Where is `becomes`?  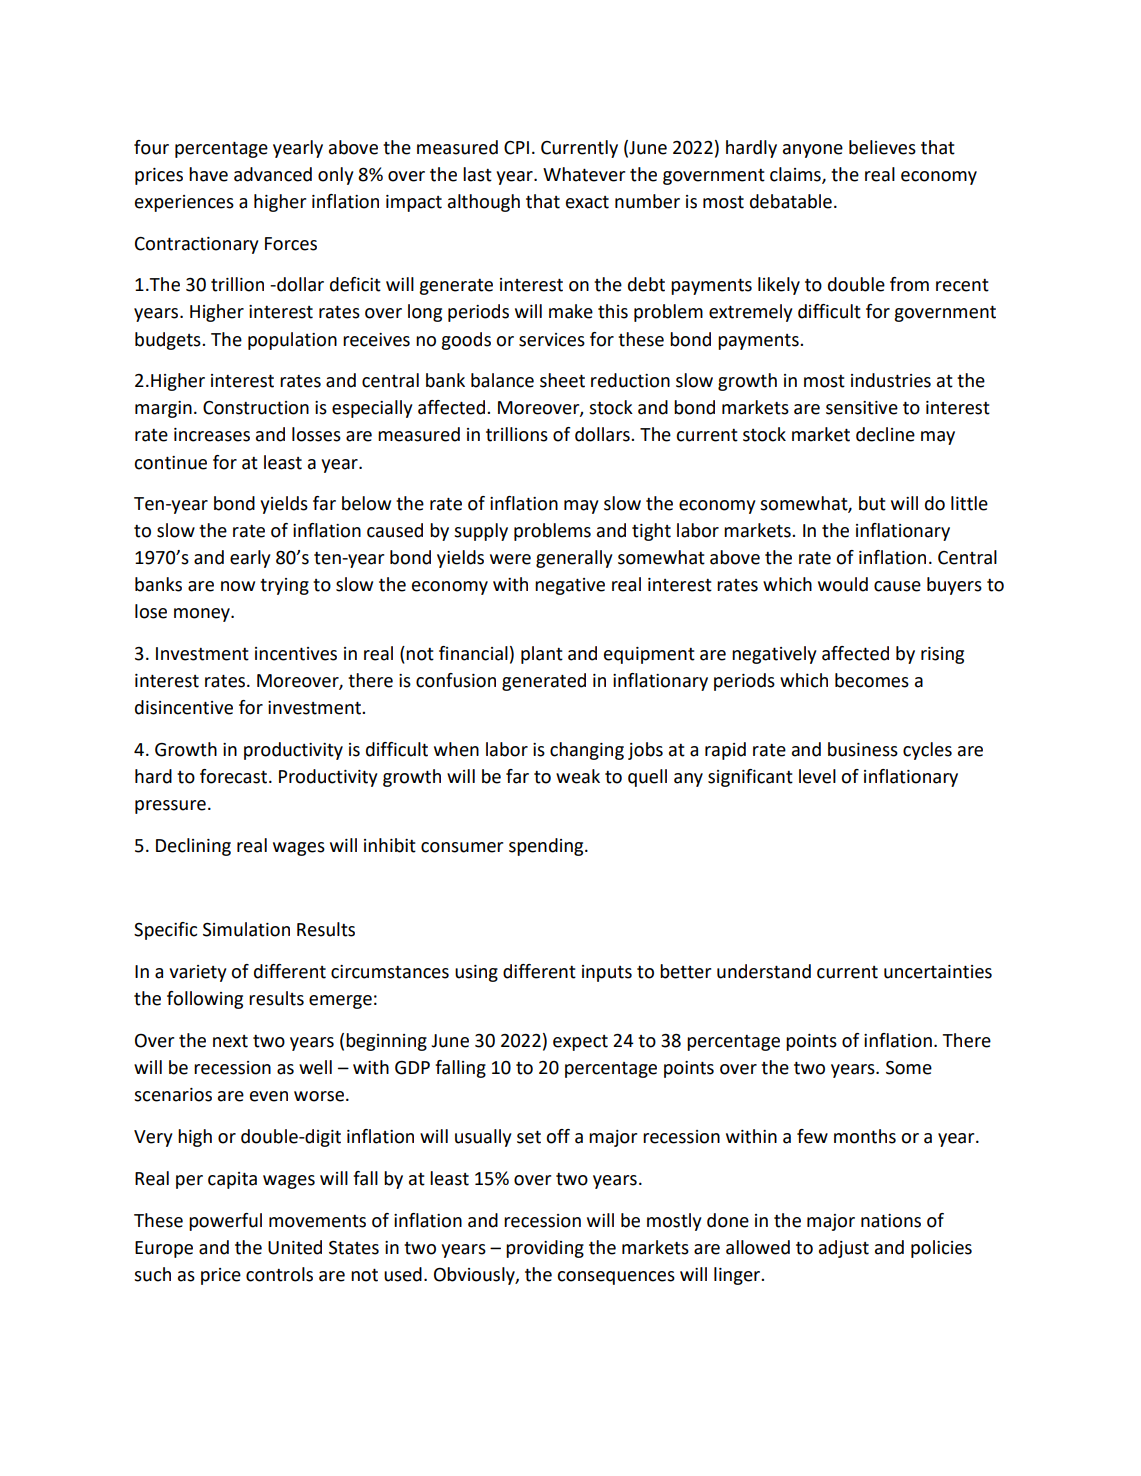 becomes is located at coordinates (872, 680).
